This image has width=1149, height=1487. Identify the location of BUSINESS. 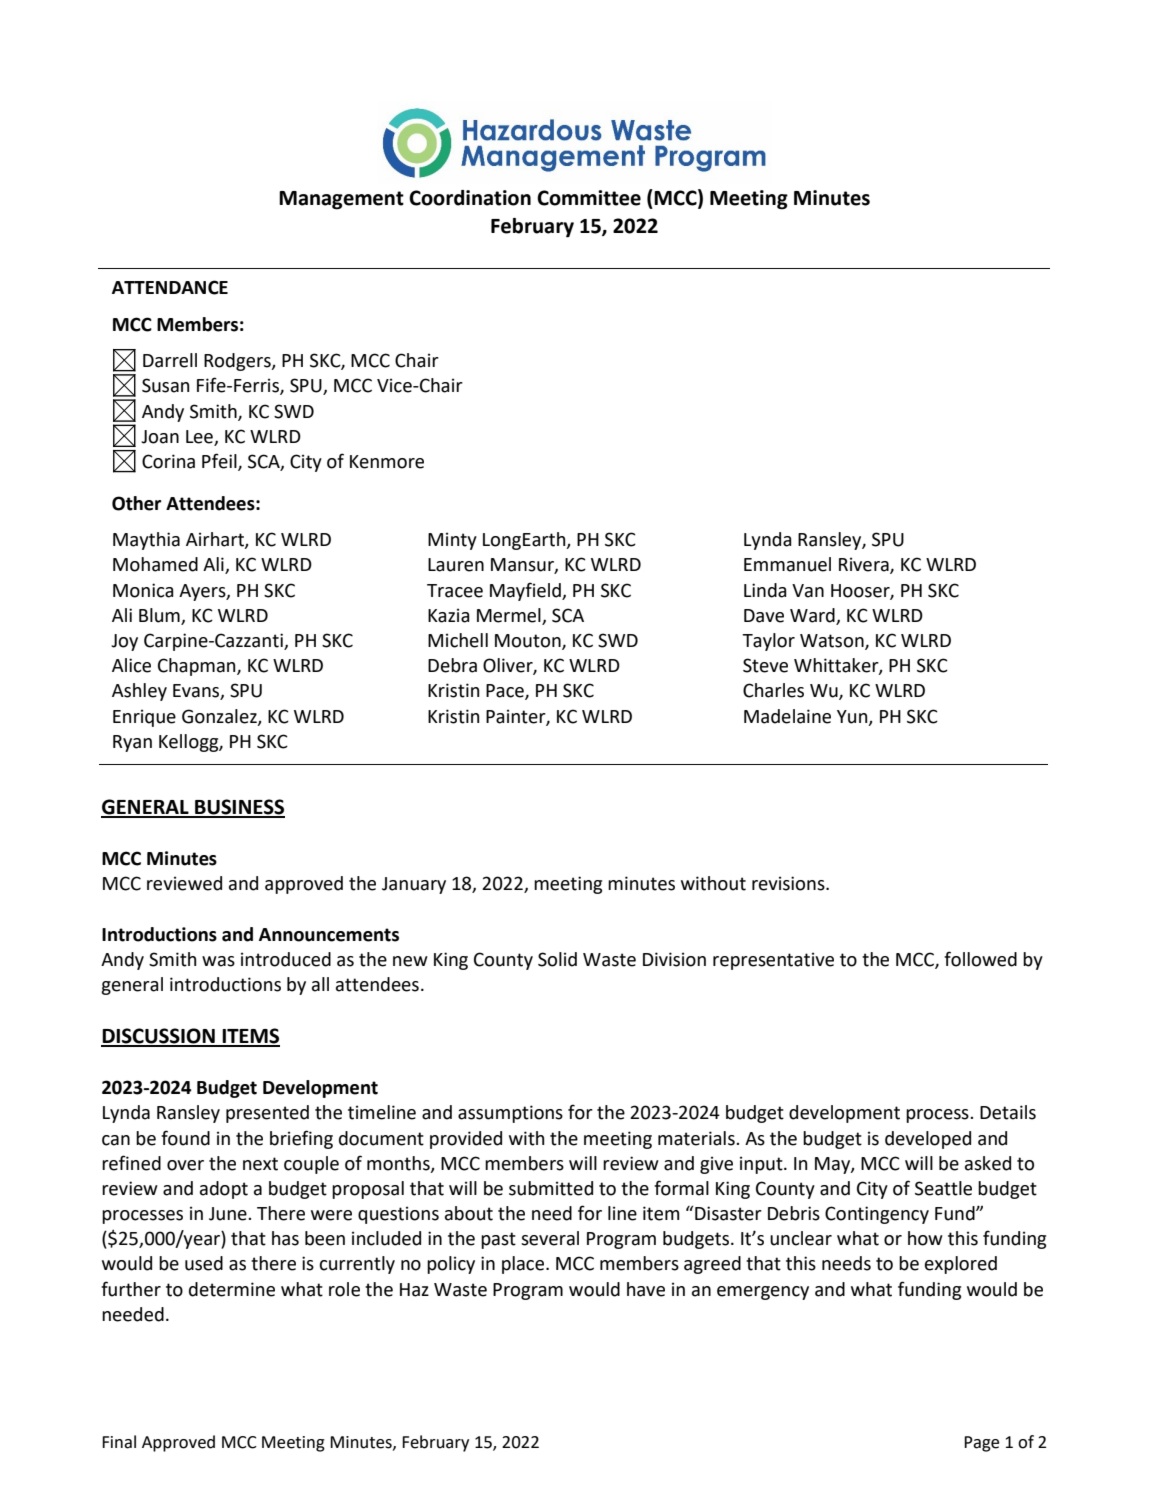
(239, 808).
